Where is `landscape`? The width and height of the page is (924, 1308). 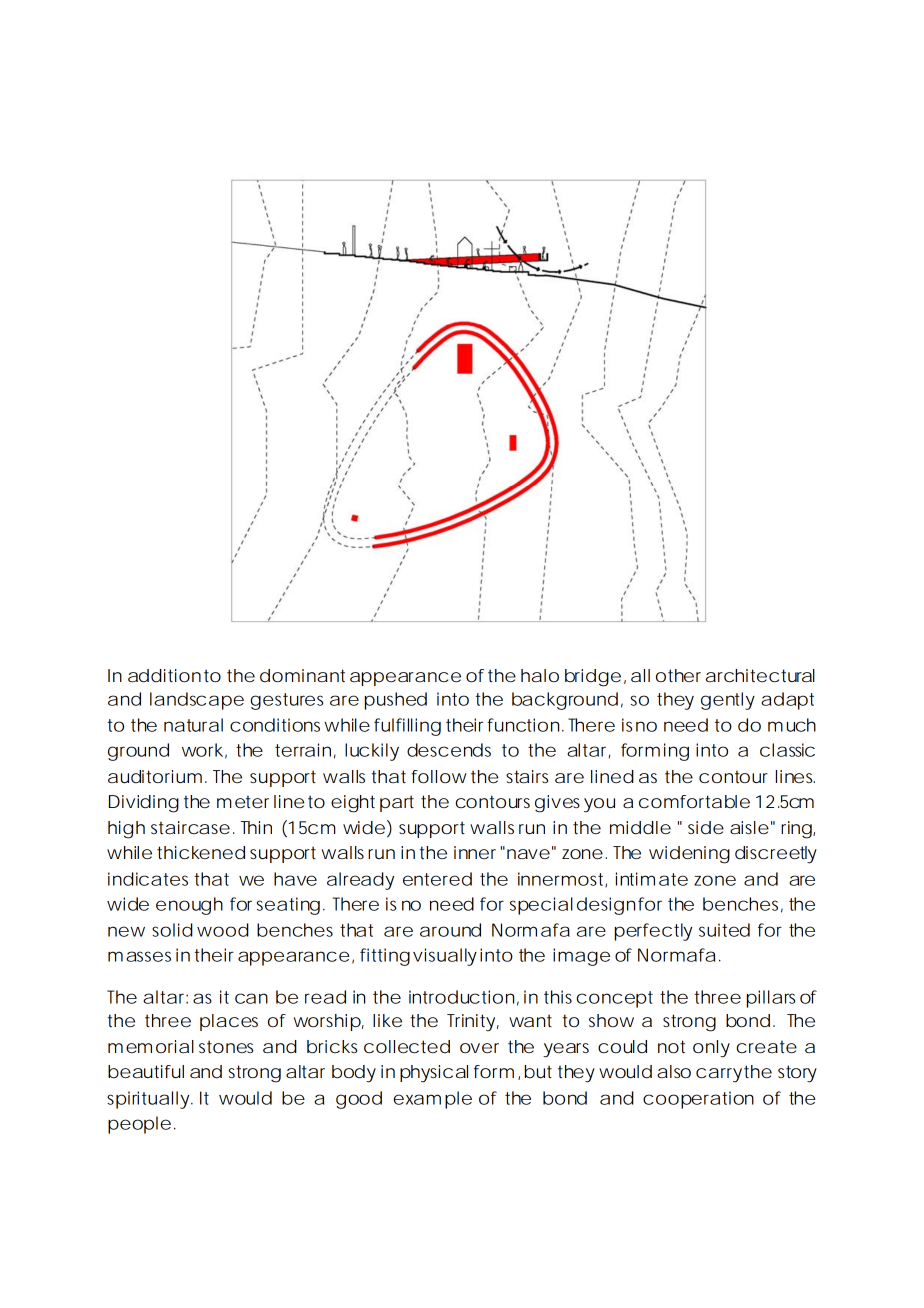
landscape is located at coordinates (197, 701).
